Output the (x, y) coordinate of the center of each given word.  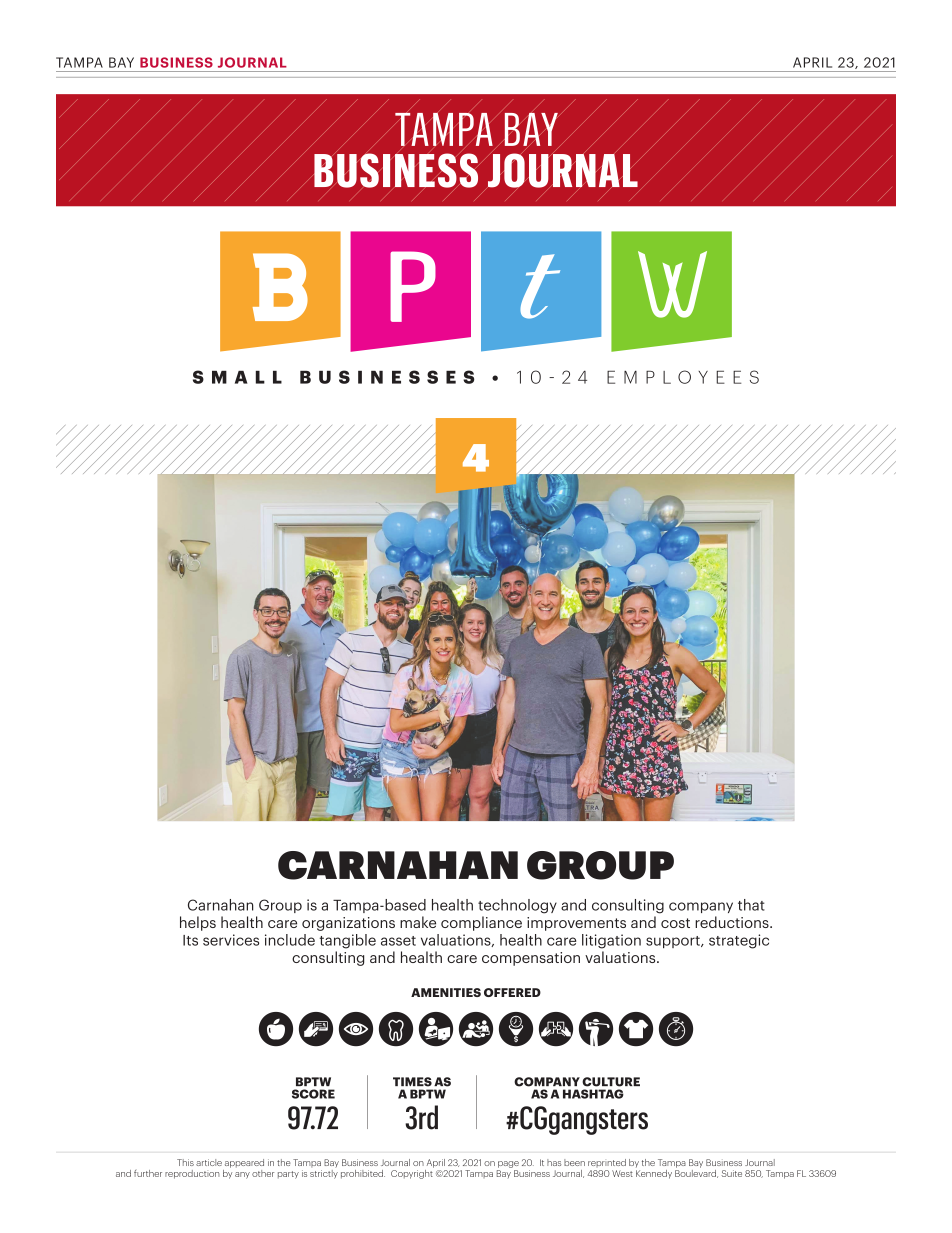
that (751, 905)
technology (517, 906)
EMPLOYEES (683, 377)
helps (198, 923)
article (209, 1162)
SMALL (237, 377)
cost (675, 923)
